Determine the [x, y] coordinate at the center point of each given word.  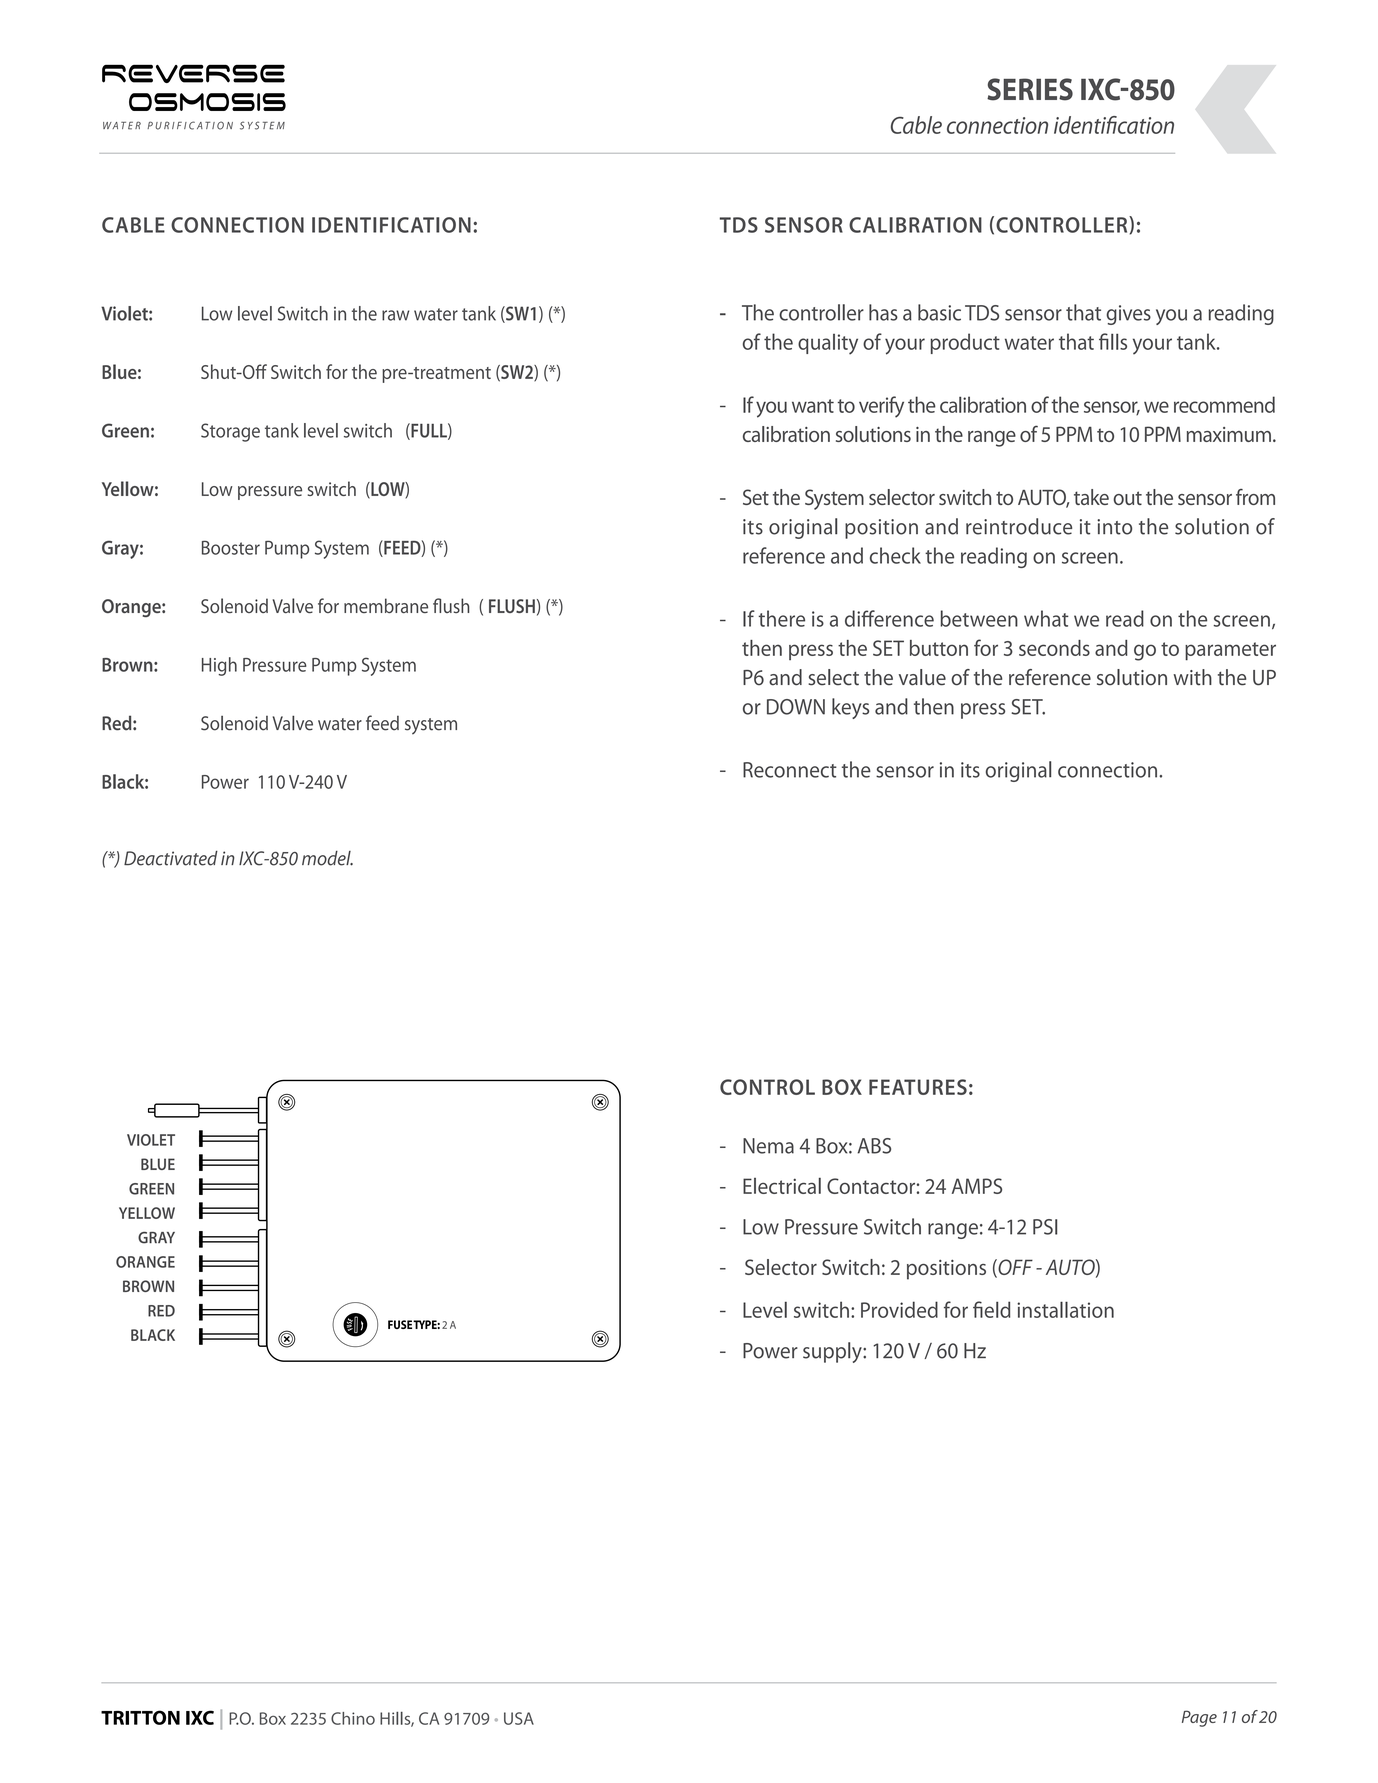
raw [396, 315]
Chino [353, 1718]
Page [1199, 1718]
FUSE [400, 1324]
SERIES [1030, 89]
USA [519, 1718]
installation [1065, 1309]
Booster [231, 547]
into [1114, 527]
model [327, 858]
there [781, 618]
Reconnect [790, 770]
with [1192, 677]
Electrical [782, 1185]
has [883, 312]
